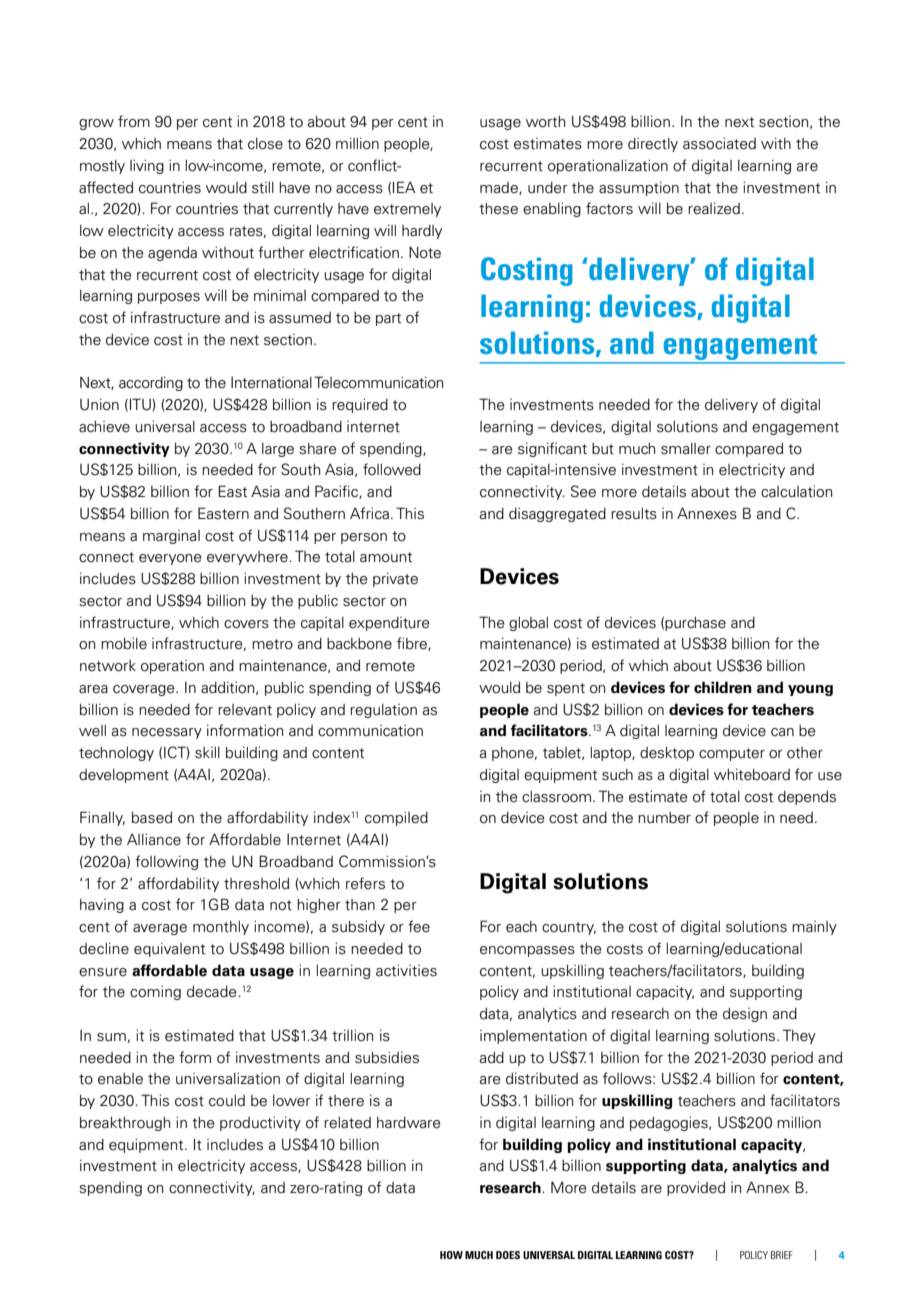 The width and height of the page is (924, 1308). Describe the element at coordinates (451, 1255) in the page. I see `HOW` at that location.
